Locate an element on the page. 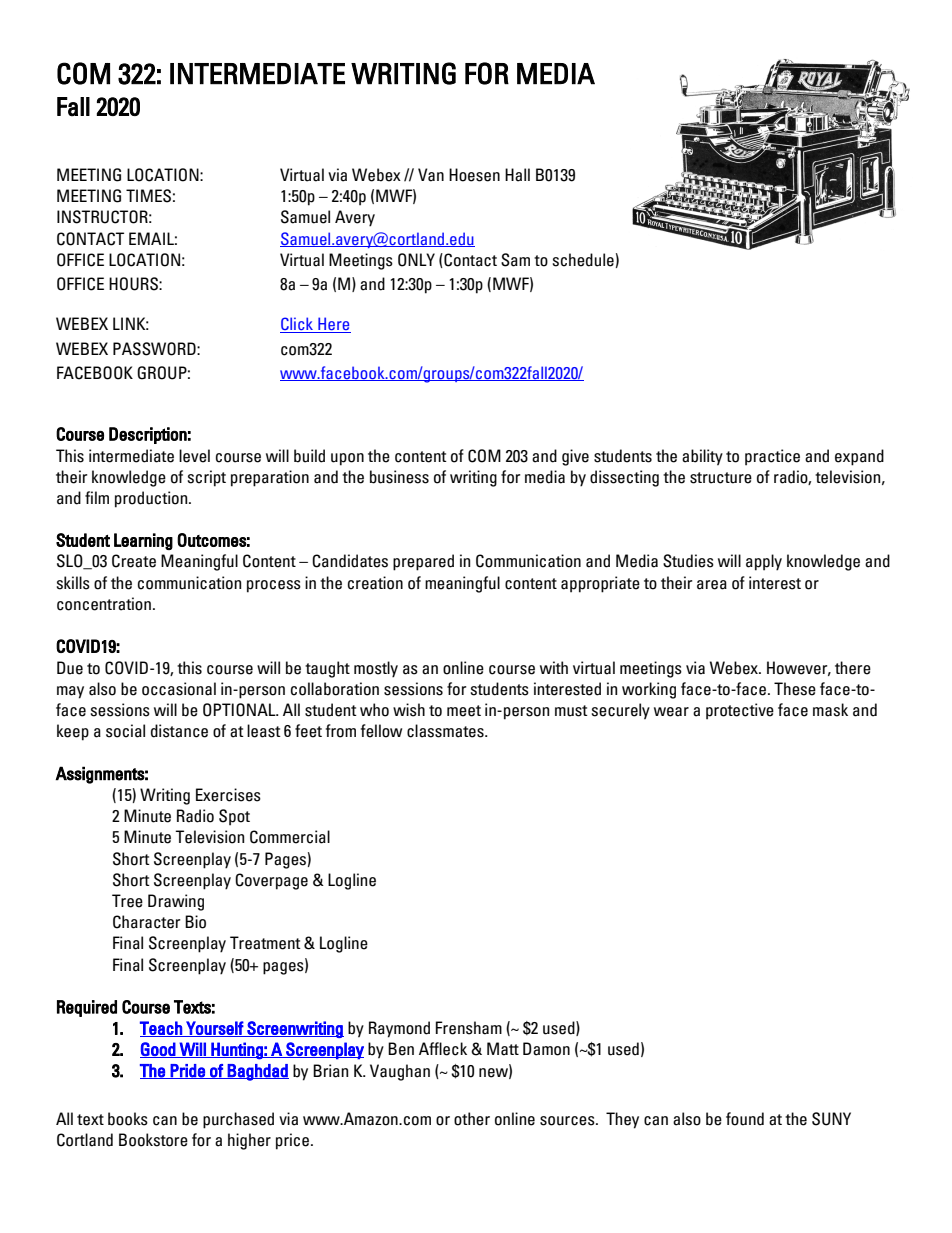 This page has width=952, height=1233. Pride is located at coordinates (188, 1071).
